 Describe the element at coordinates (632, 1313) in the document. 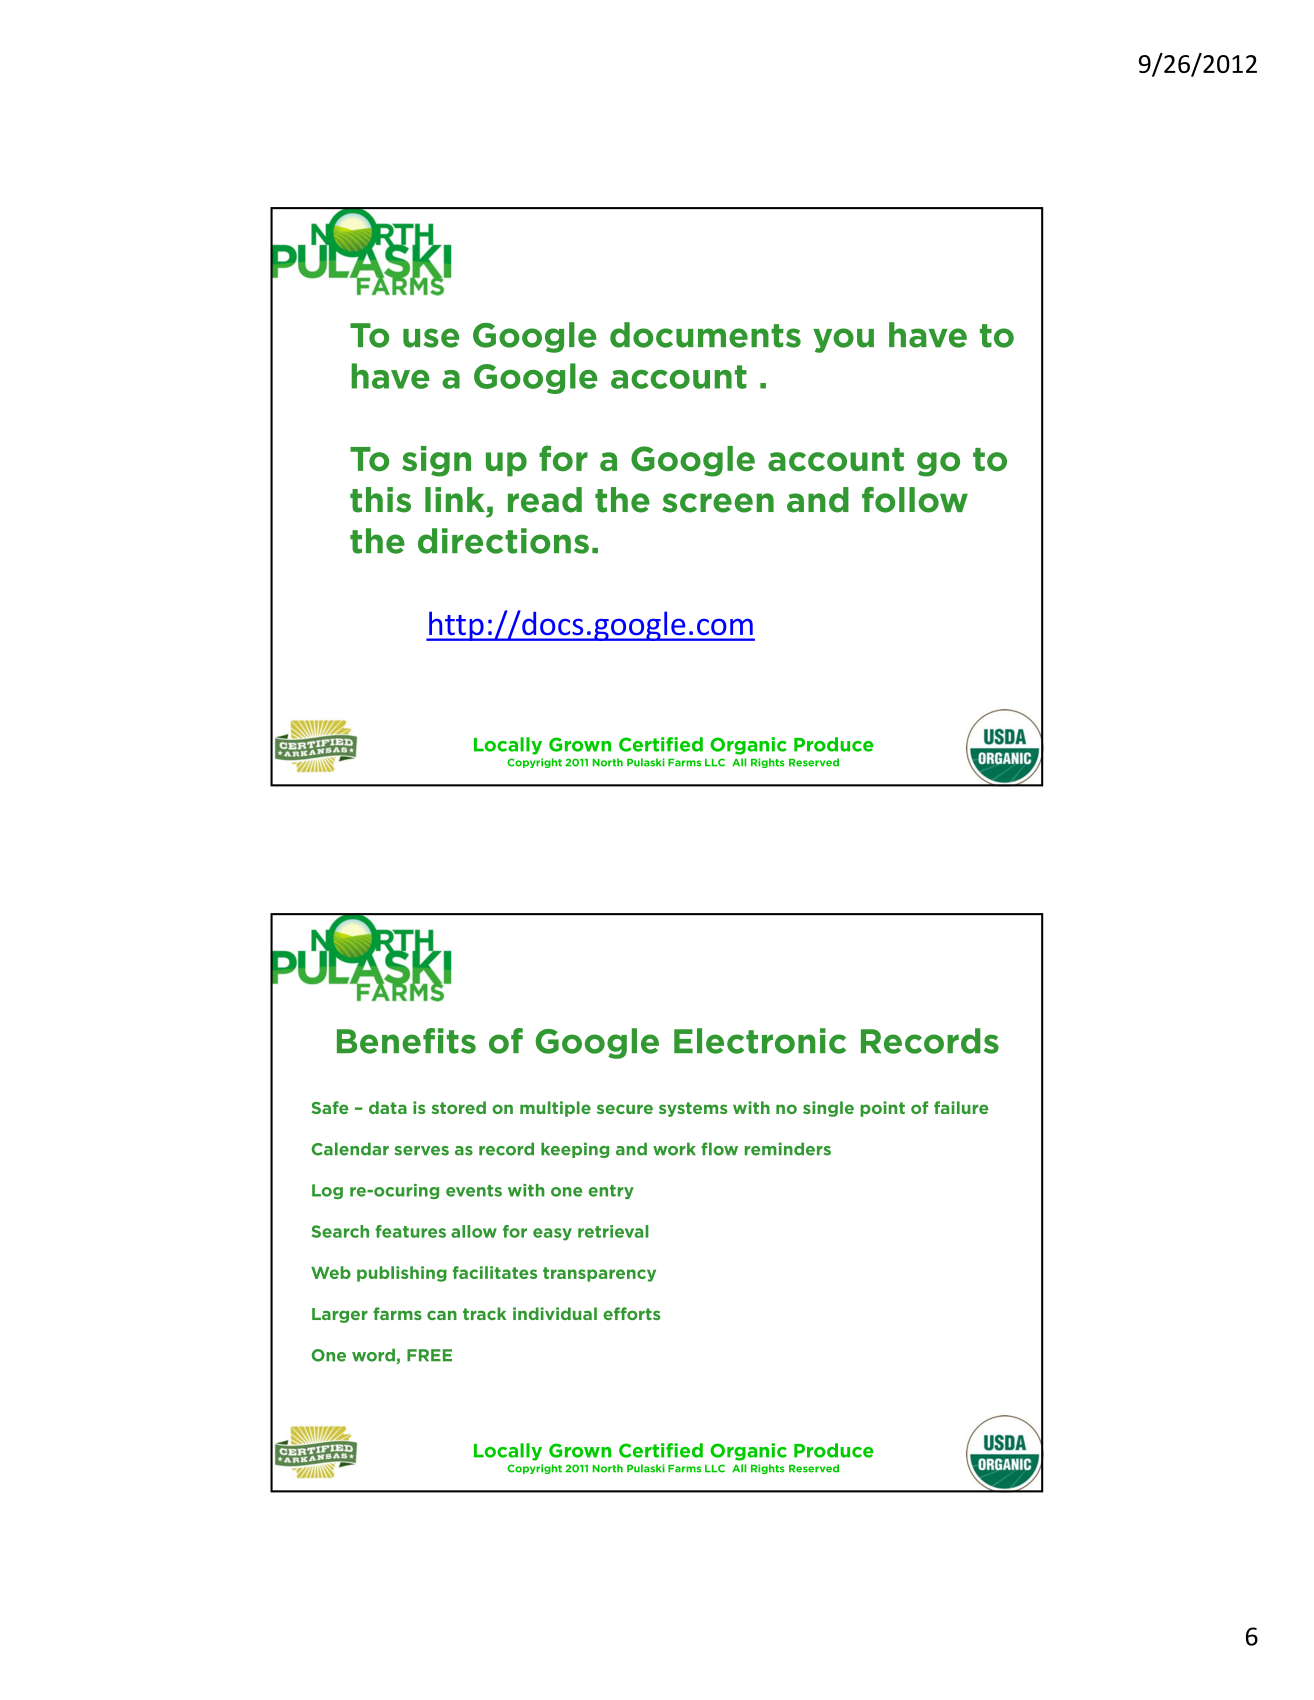

I see `efforts` at that location.
